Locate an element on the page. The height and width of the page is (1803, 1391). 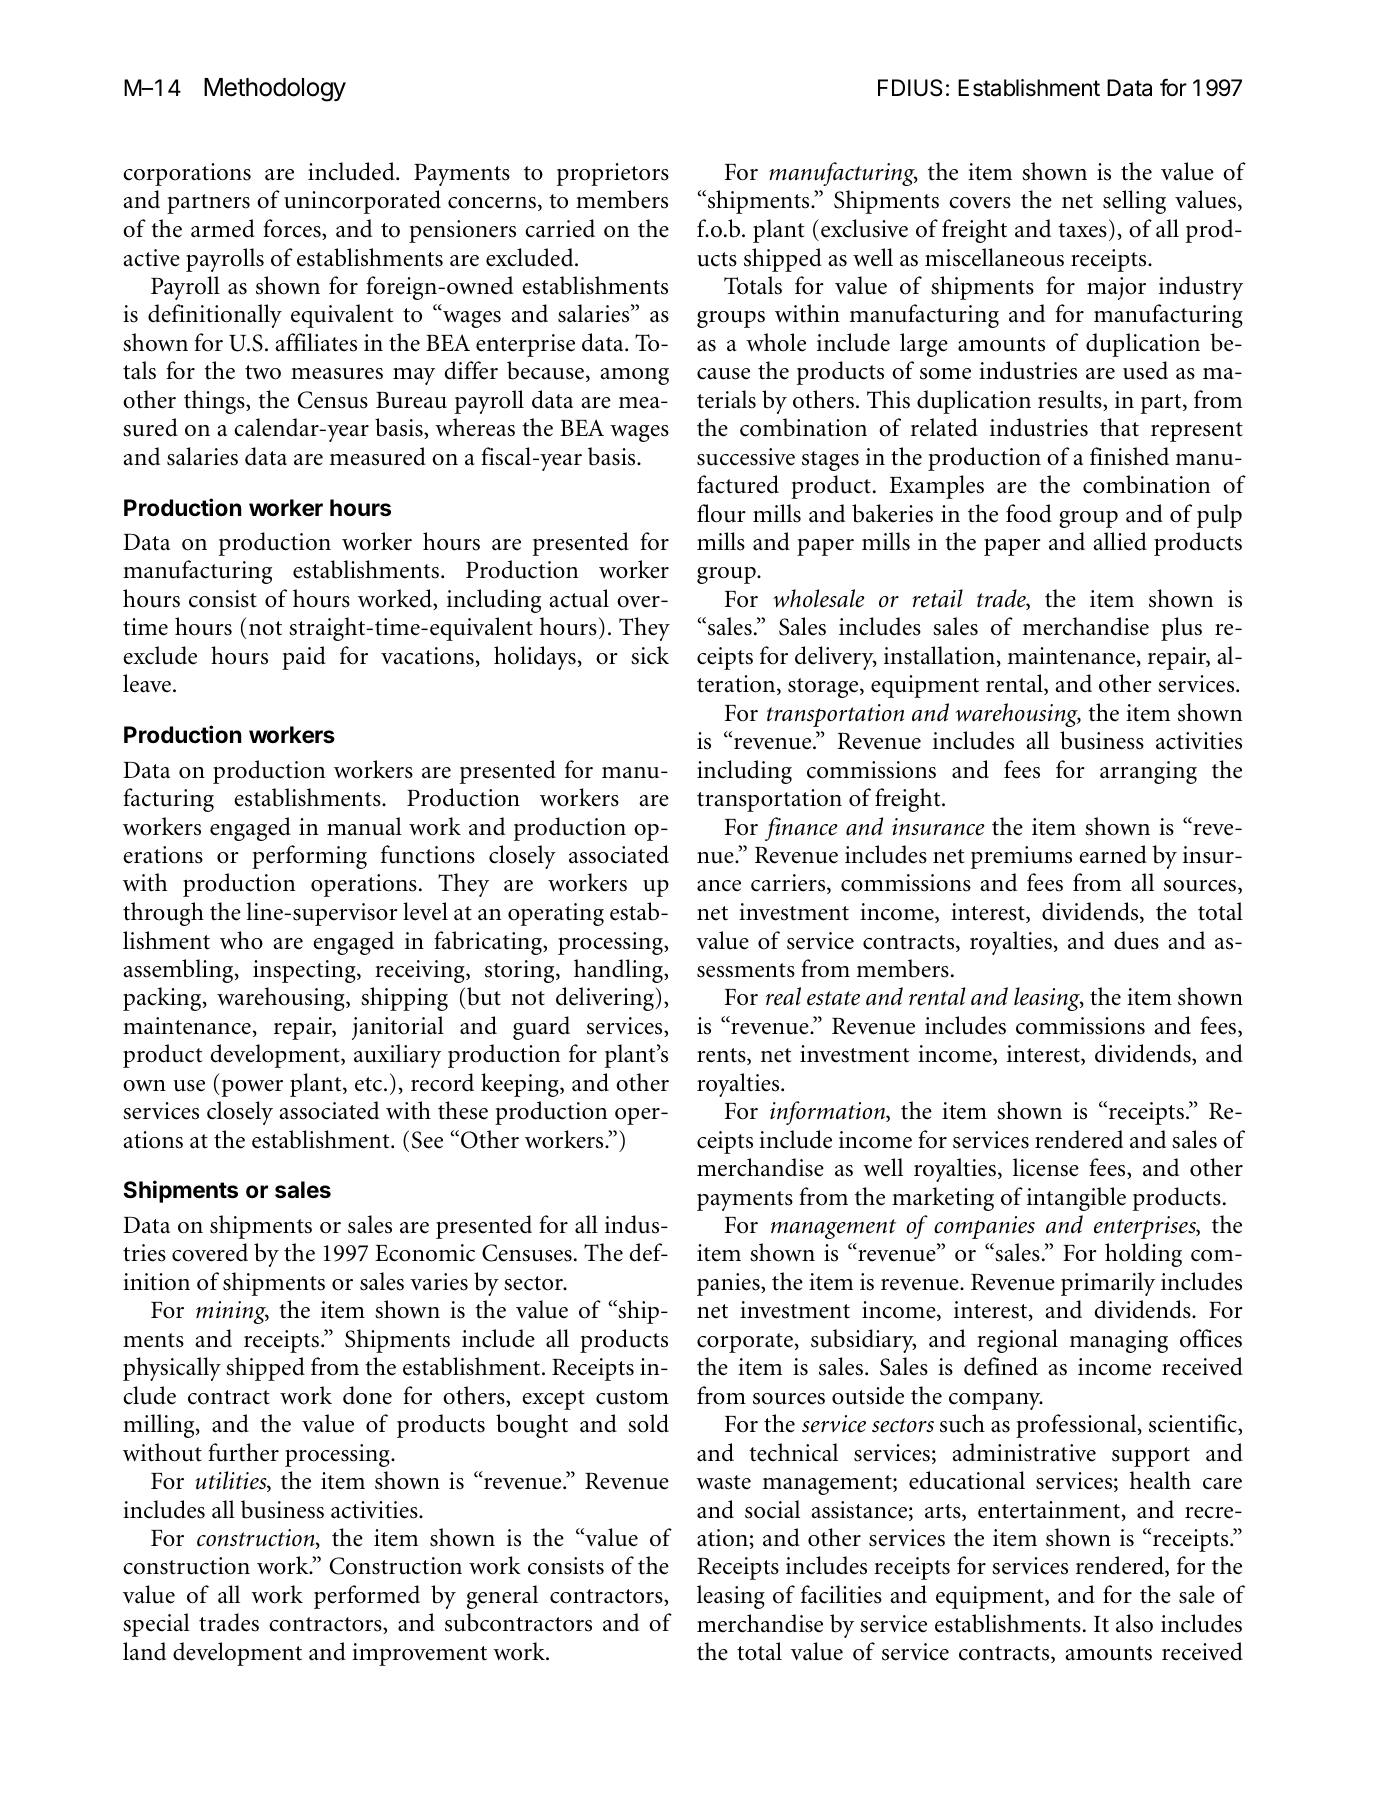
handling is located at coordinates (619, 971).
